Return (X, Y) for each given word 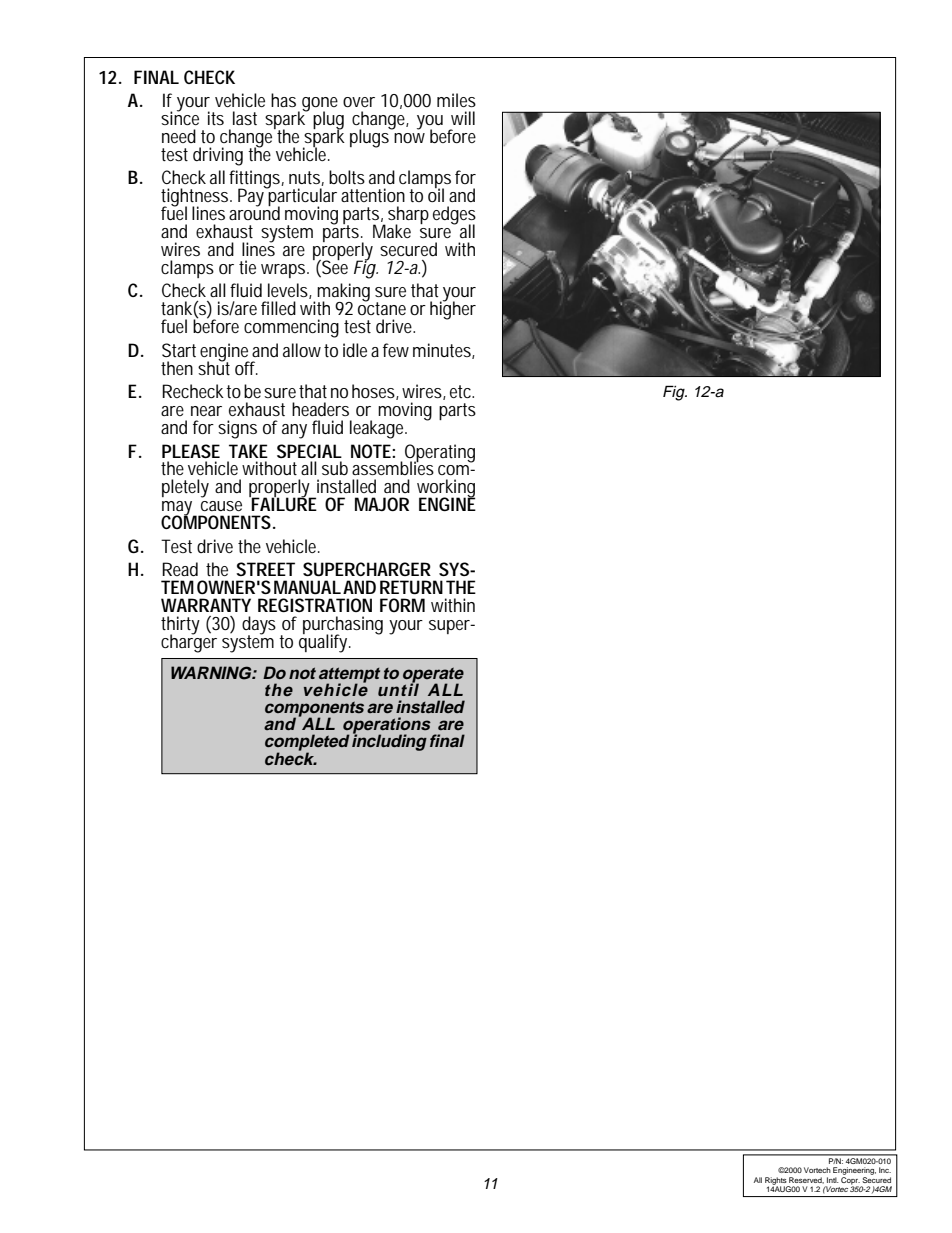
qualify (325, 642)
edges (454, 216)
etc (462, 391)
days (262, 626)
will (463, 118)
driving (221, 156)
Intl (833, 1180)
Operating (440, 454)
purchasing (343, 626)
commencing (291, 328)
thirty (180, 626)
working (446, 489)
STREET (265, 569)
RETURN (411, 587)
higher (453, 309)
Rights (777, 1182)
